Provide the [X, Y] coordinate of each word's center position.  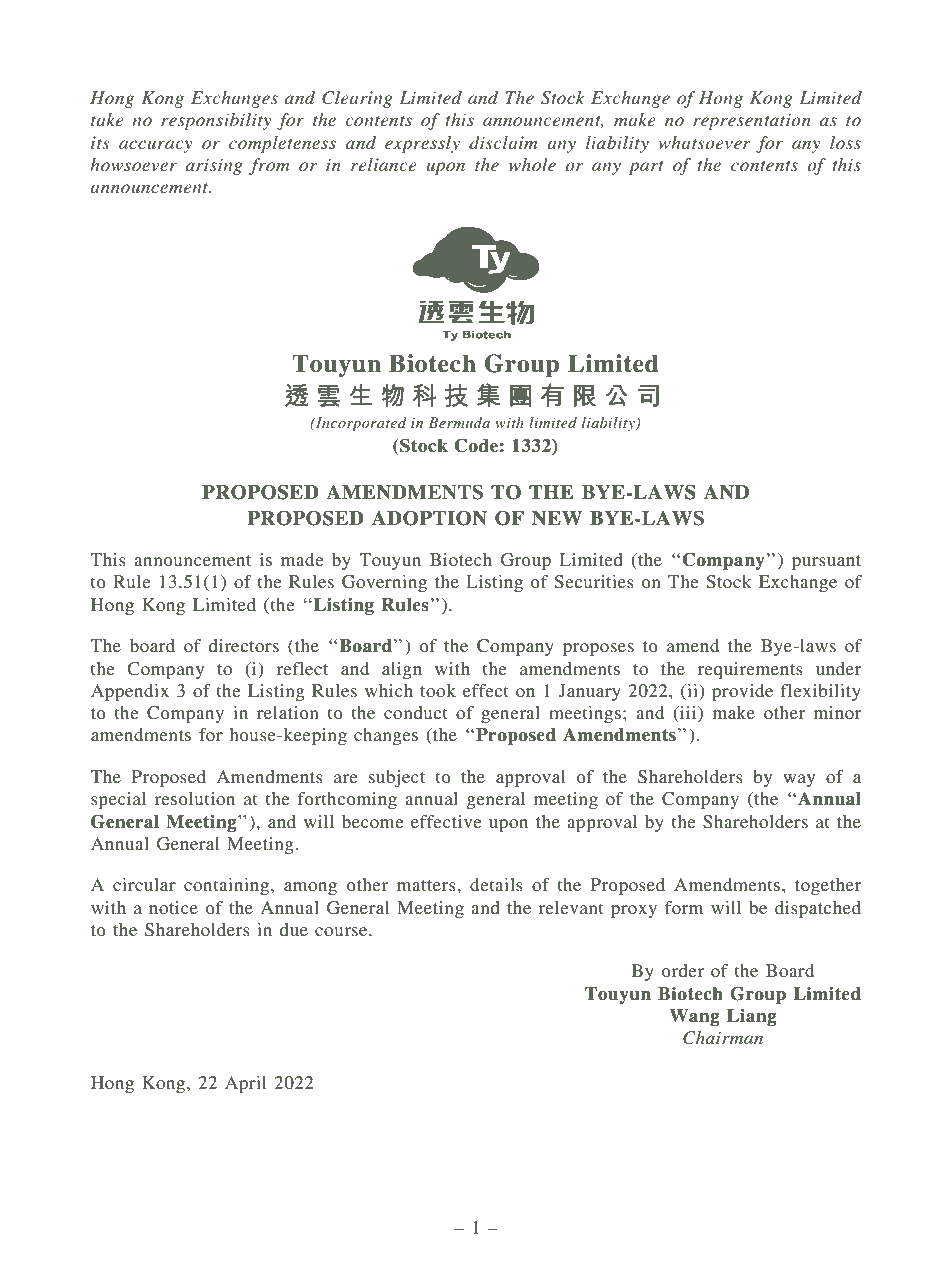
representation [752, 121]
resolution [194, 798]
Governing [384, 583]
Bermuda [459, 422]
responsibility [216, 121]
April [246, 1084]
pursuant [826, 562]
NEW [557, 518]
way [799, 780]
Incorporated [360, 424]
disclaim [503, 142]
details [496, 884]
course [342, 931]
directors [243, 645]
